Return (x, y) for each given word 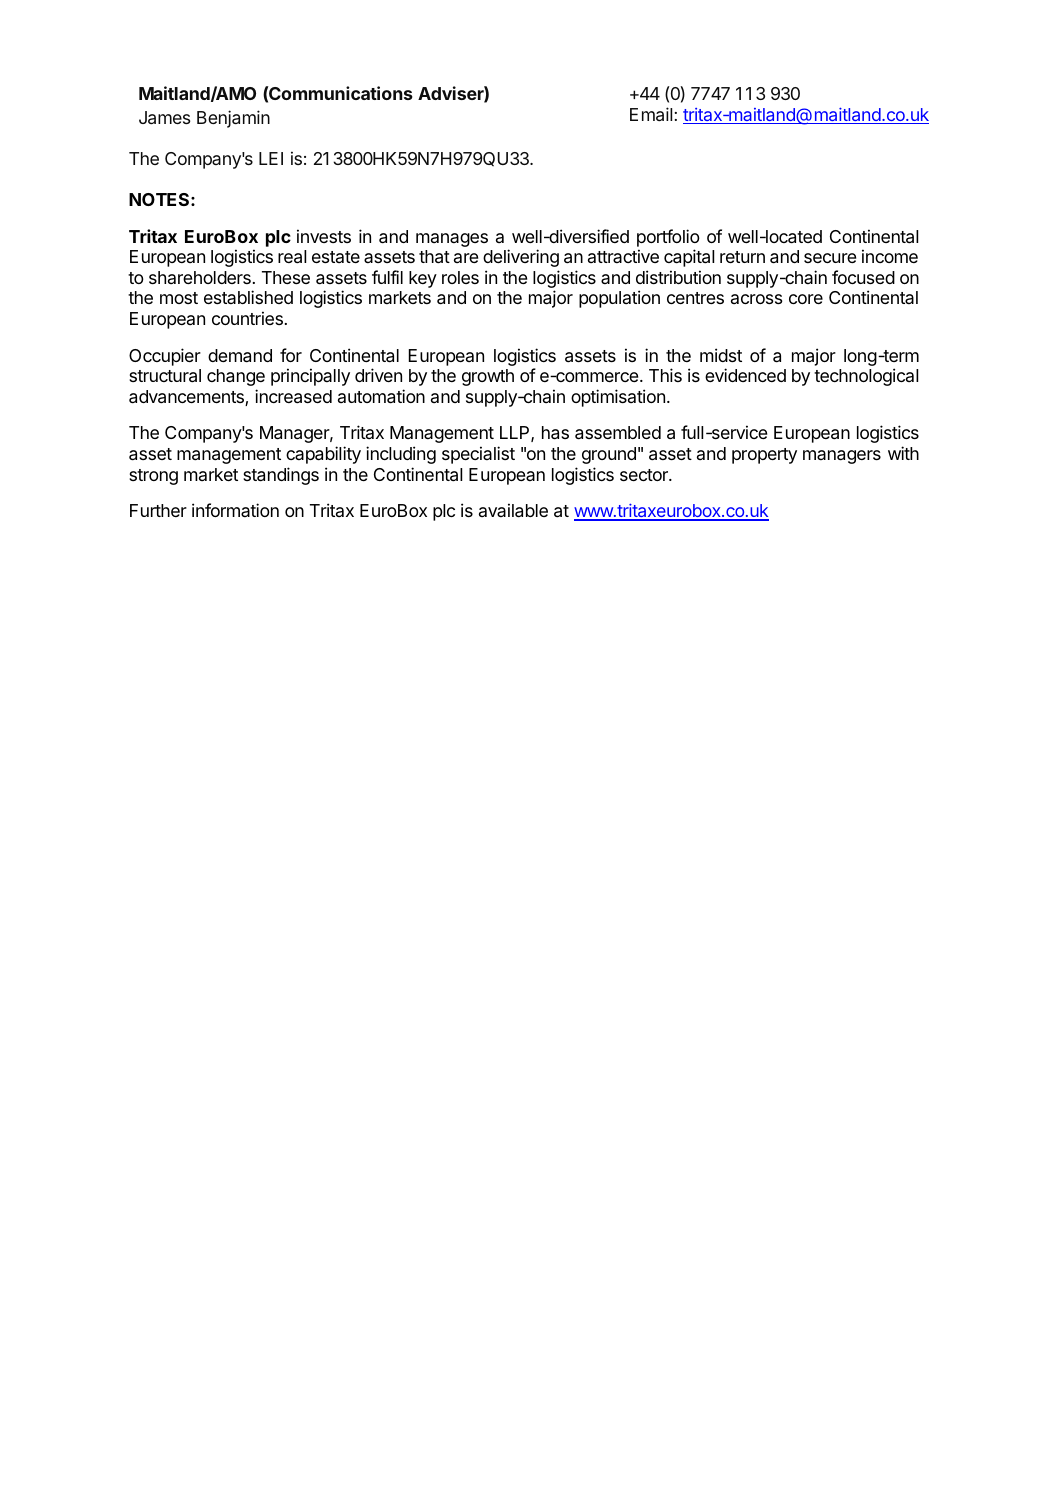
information (235, 510)
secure (830, 258)
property (764, 456)
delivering (521, 258)
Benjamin (233, 119)
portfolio (668, 238)
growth (488, 377)
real (292, 257)
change (236, 377)
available (513, 510)
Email (651, 114)
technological (866, 377)
